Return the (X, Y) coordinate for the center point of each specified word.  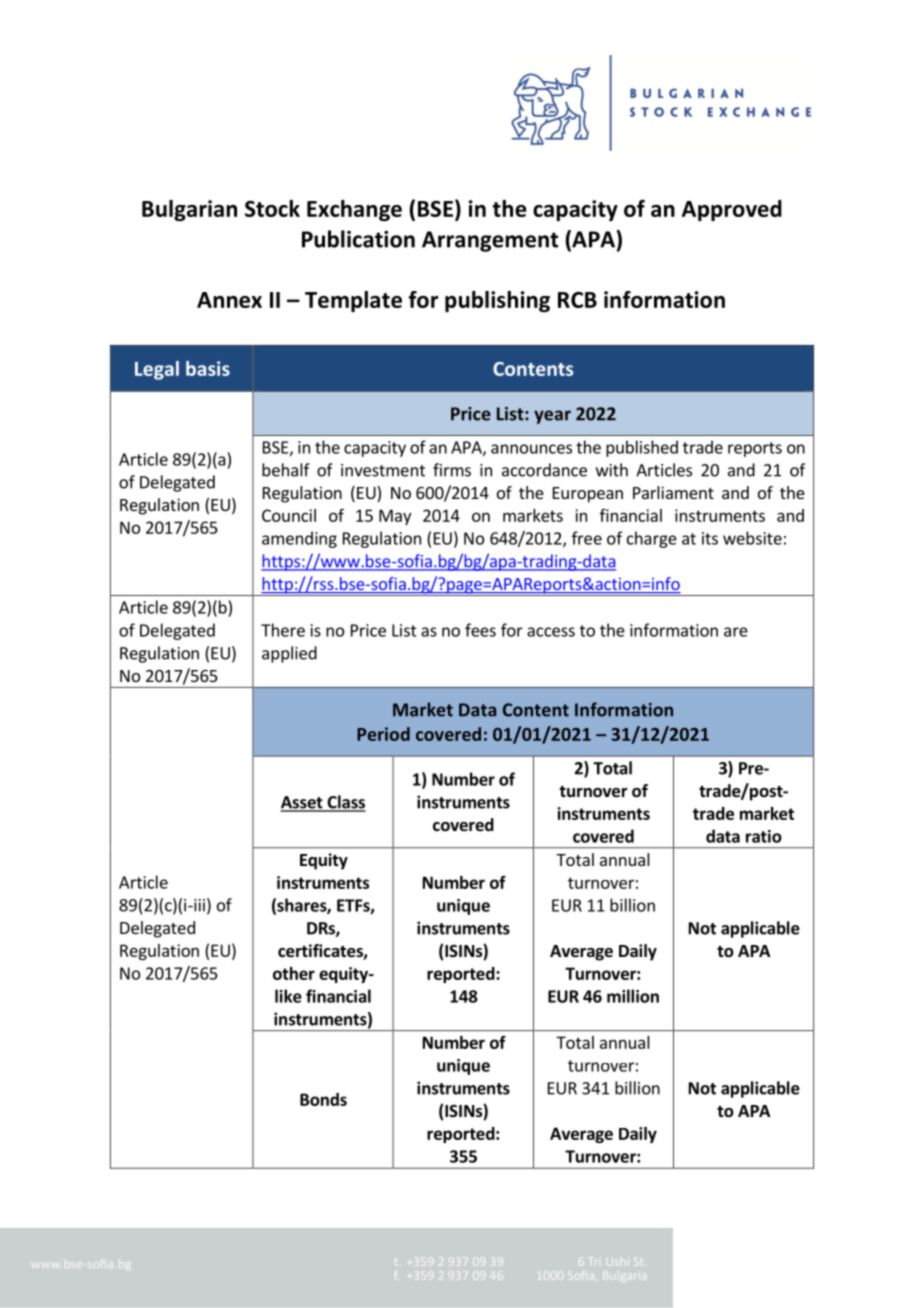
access (551, 632)
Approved (732, 210)
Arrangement (490, 241)
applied (289, 654)
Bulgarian (189, 210)
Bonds (323, 1099)
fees (480, 630)
